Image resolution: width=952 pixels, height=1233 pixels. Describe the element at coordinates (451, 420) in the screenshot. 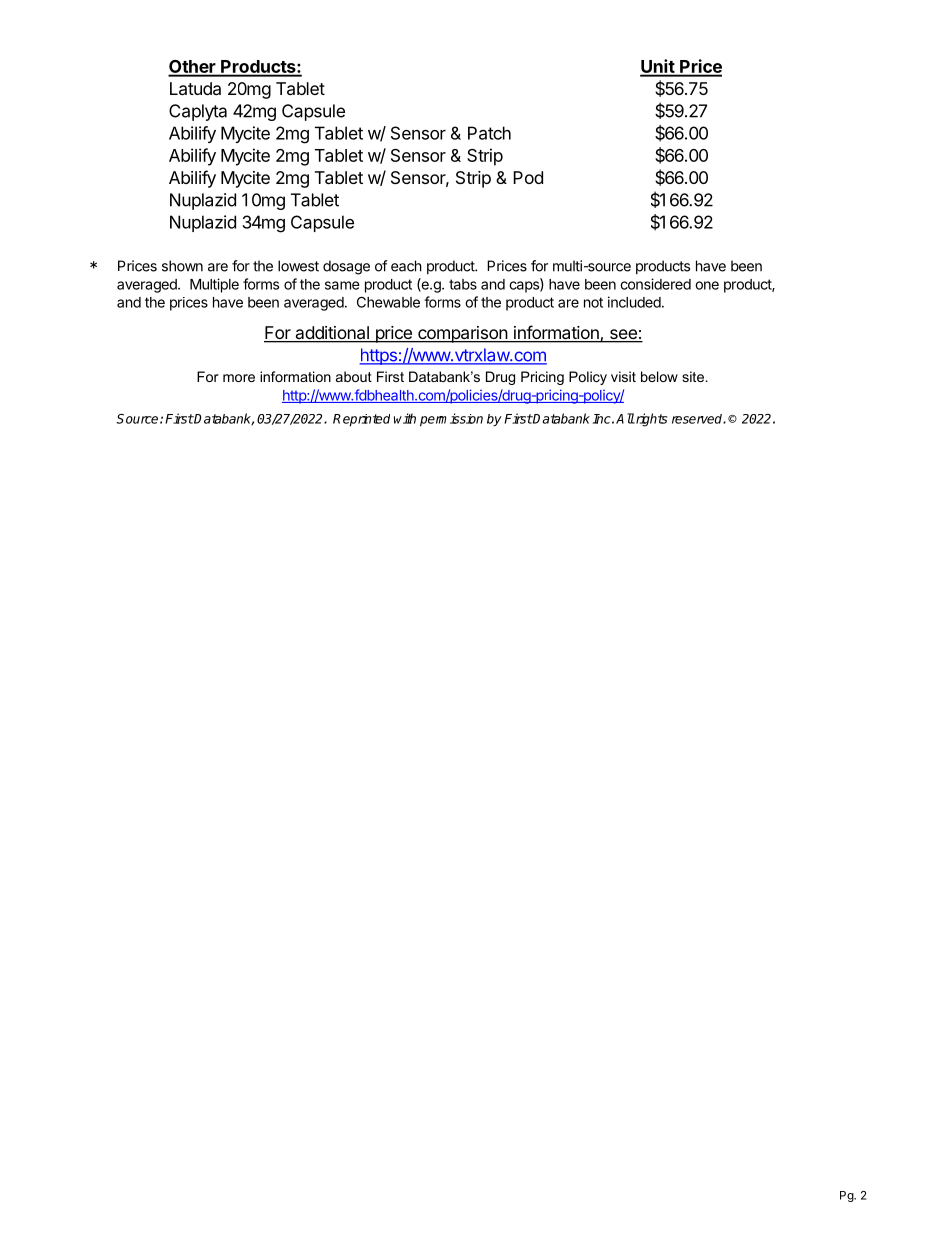

I see `permission` at that location.
